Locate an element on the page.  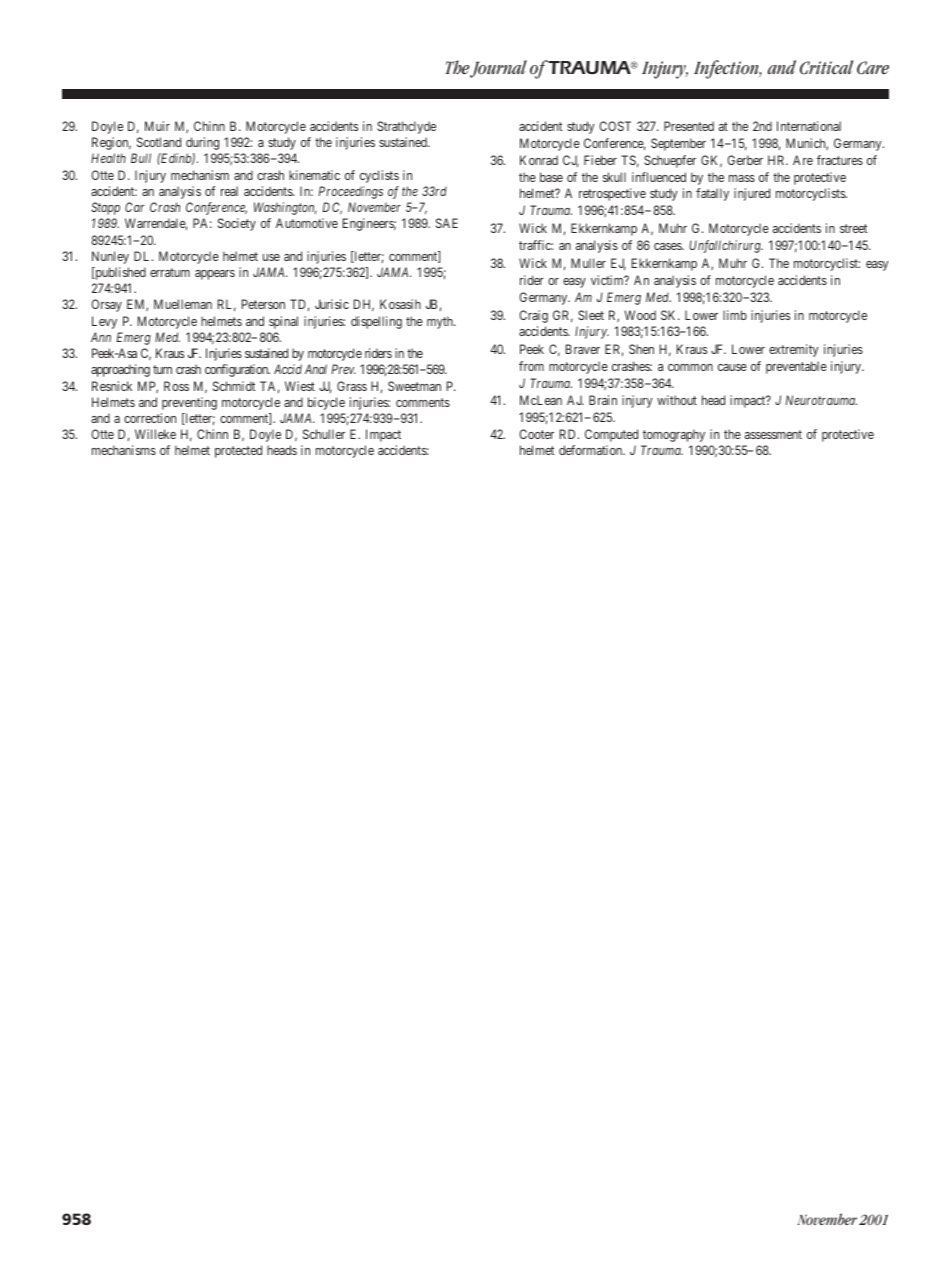
Muller is located at coordinates (588, 263).
